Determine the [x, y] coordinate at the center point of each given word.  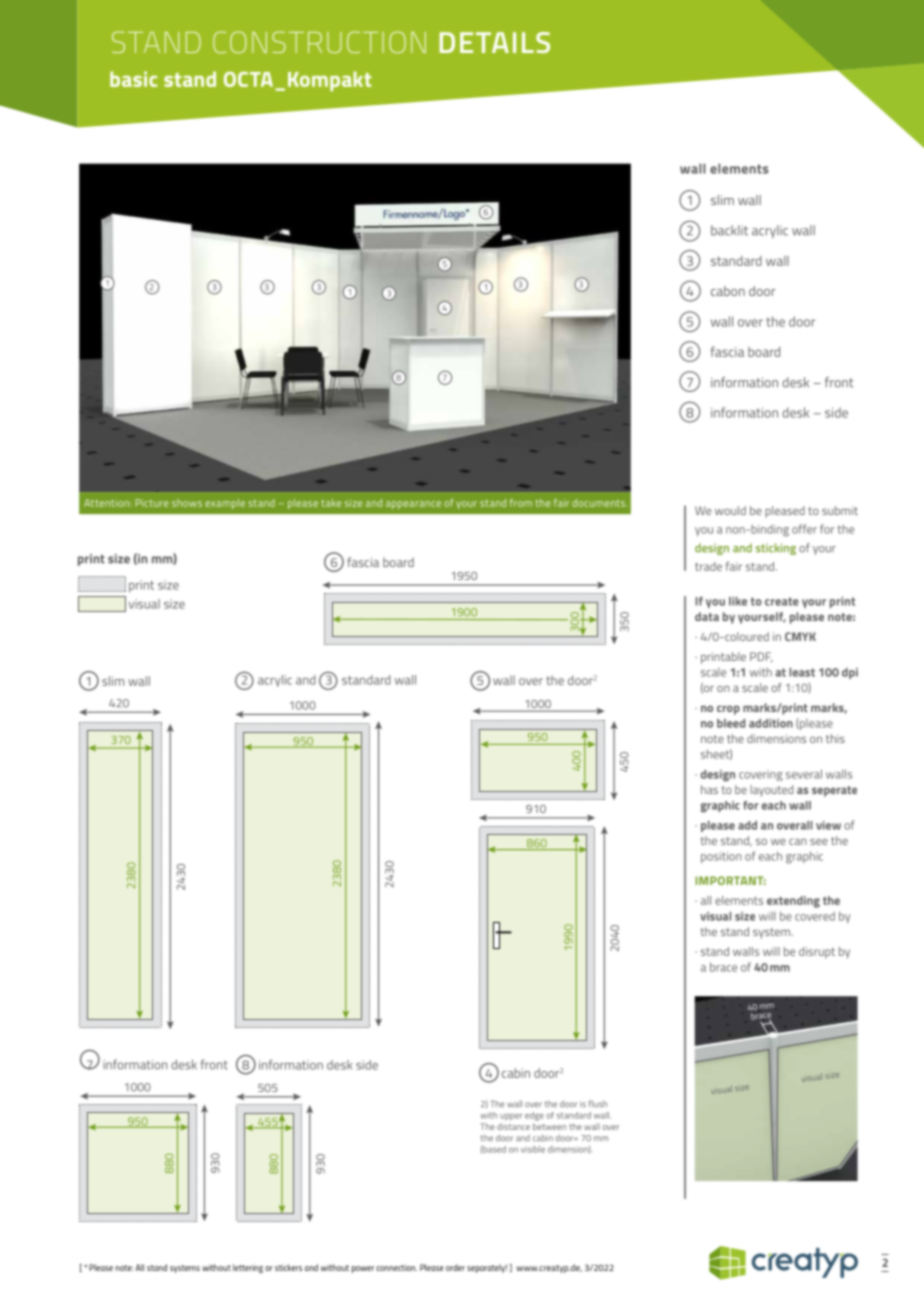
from [521, 503]
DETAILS [495, 42]
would [730, 510]
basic [133, 79]
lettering [248, 1268]
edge [534, 1116]
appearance [413, 505]
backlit [729, 230]
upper [511, 1117]
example [225, 504]
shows [187, 503]
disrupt [817, 953]
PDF [761, 657]
